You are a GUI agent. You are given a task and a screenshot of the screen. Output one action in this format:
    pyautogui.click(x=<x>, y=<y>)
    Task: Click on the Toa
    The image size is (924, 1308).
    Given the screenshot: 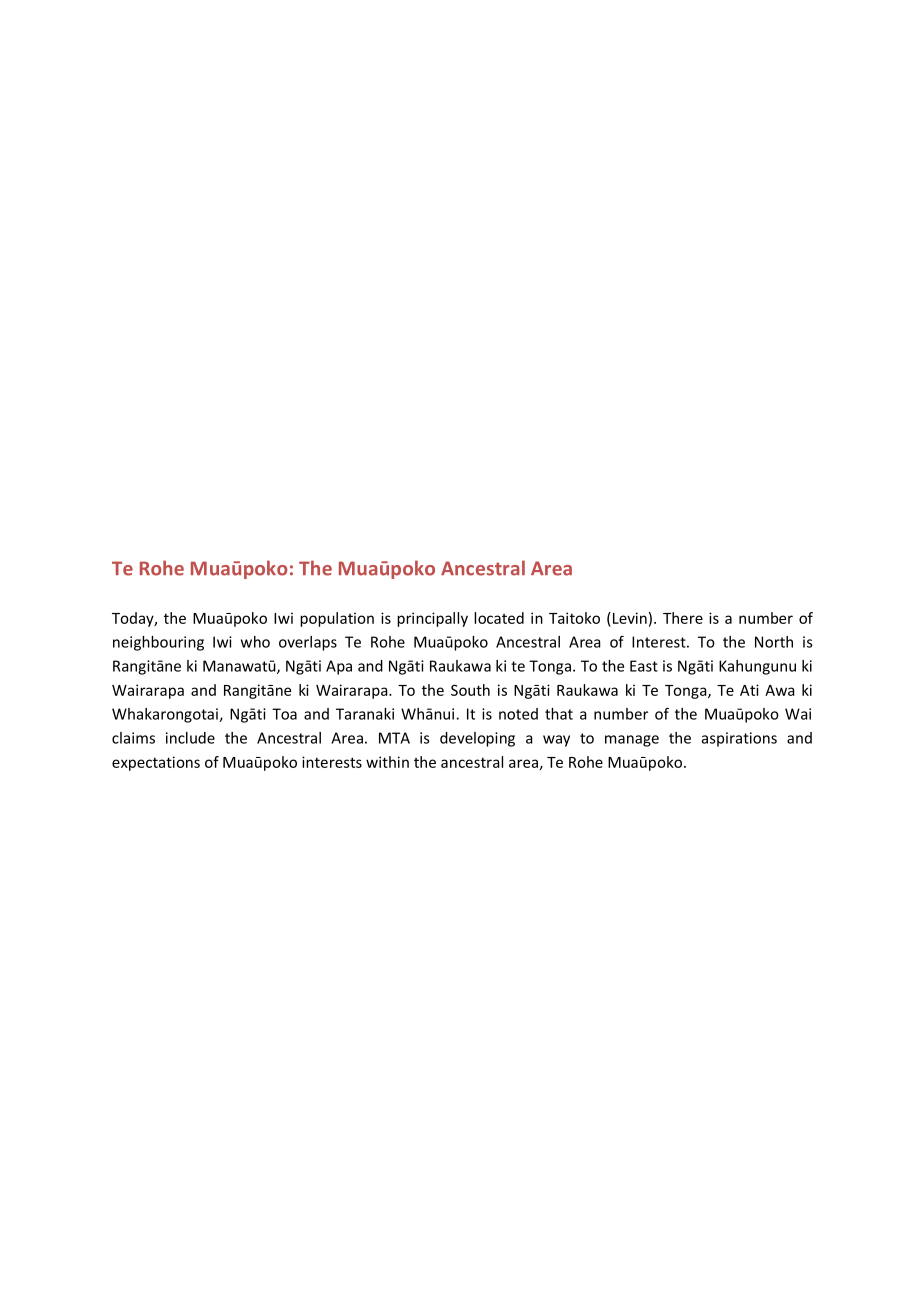 What is the action you would take?
    pyautogui.click(x=284, y=714)
